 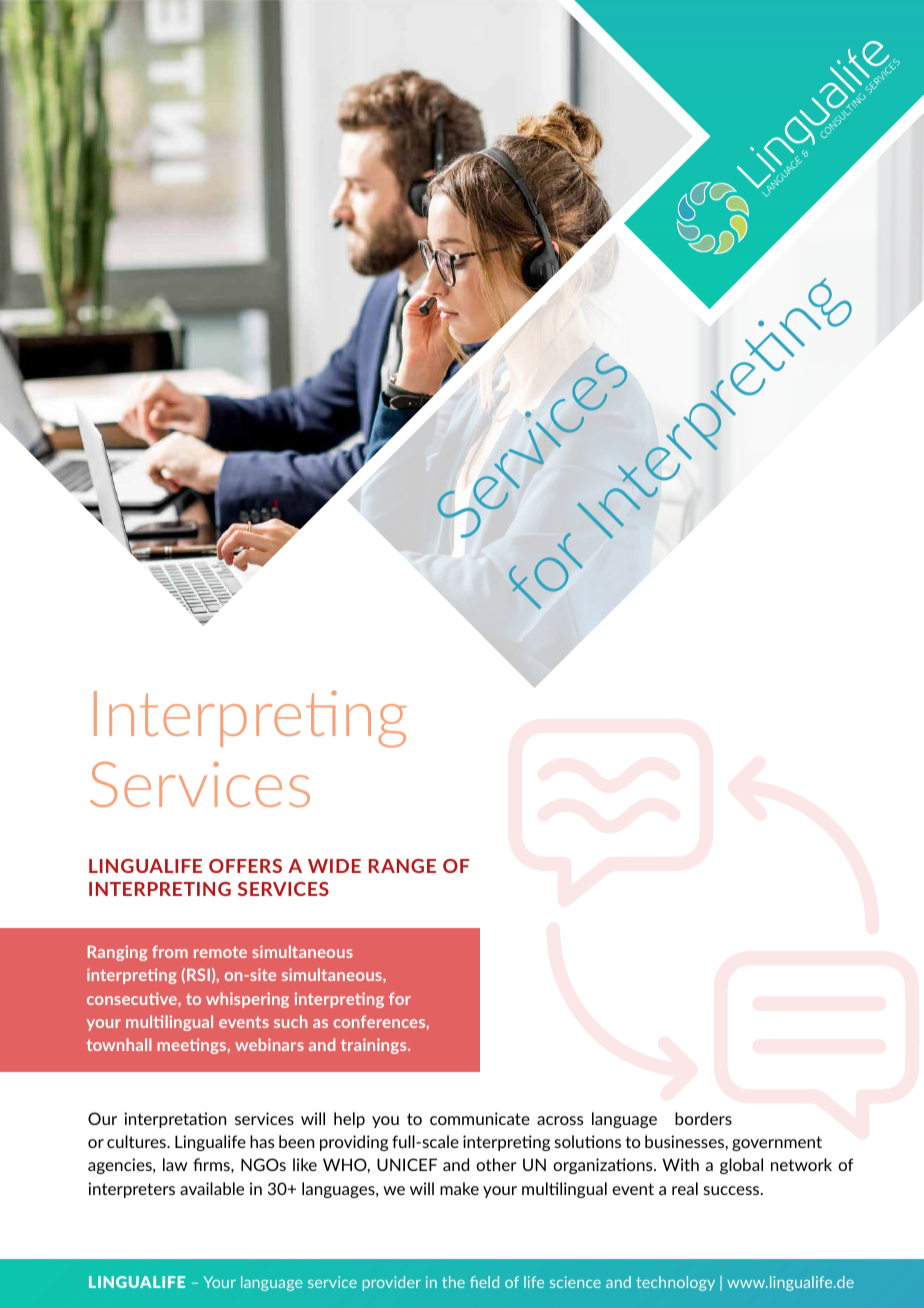 I want to click on communicate, so click(x=480, y=1118).
